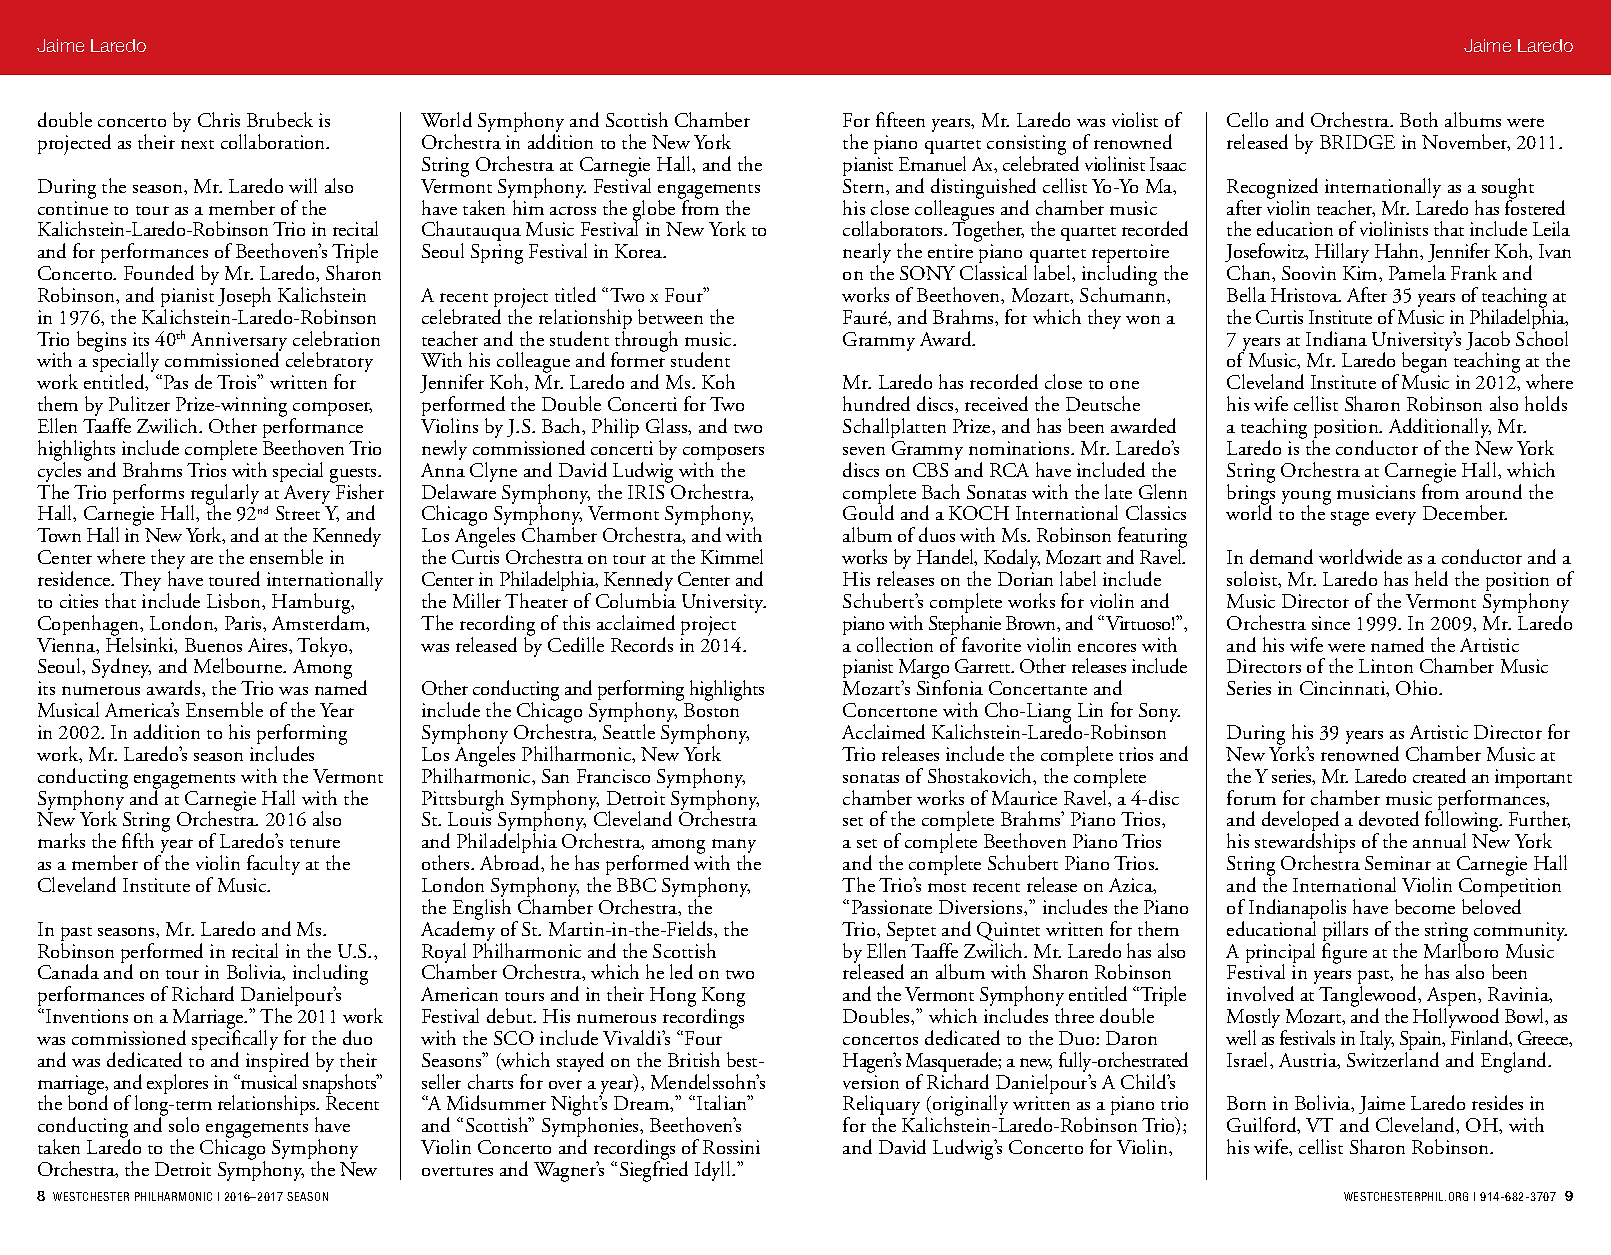  What do you see at coordinates (1386, 666) in the screenshot?
I see `Linton` at bounding box center [1386, 666].
